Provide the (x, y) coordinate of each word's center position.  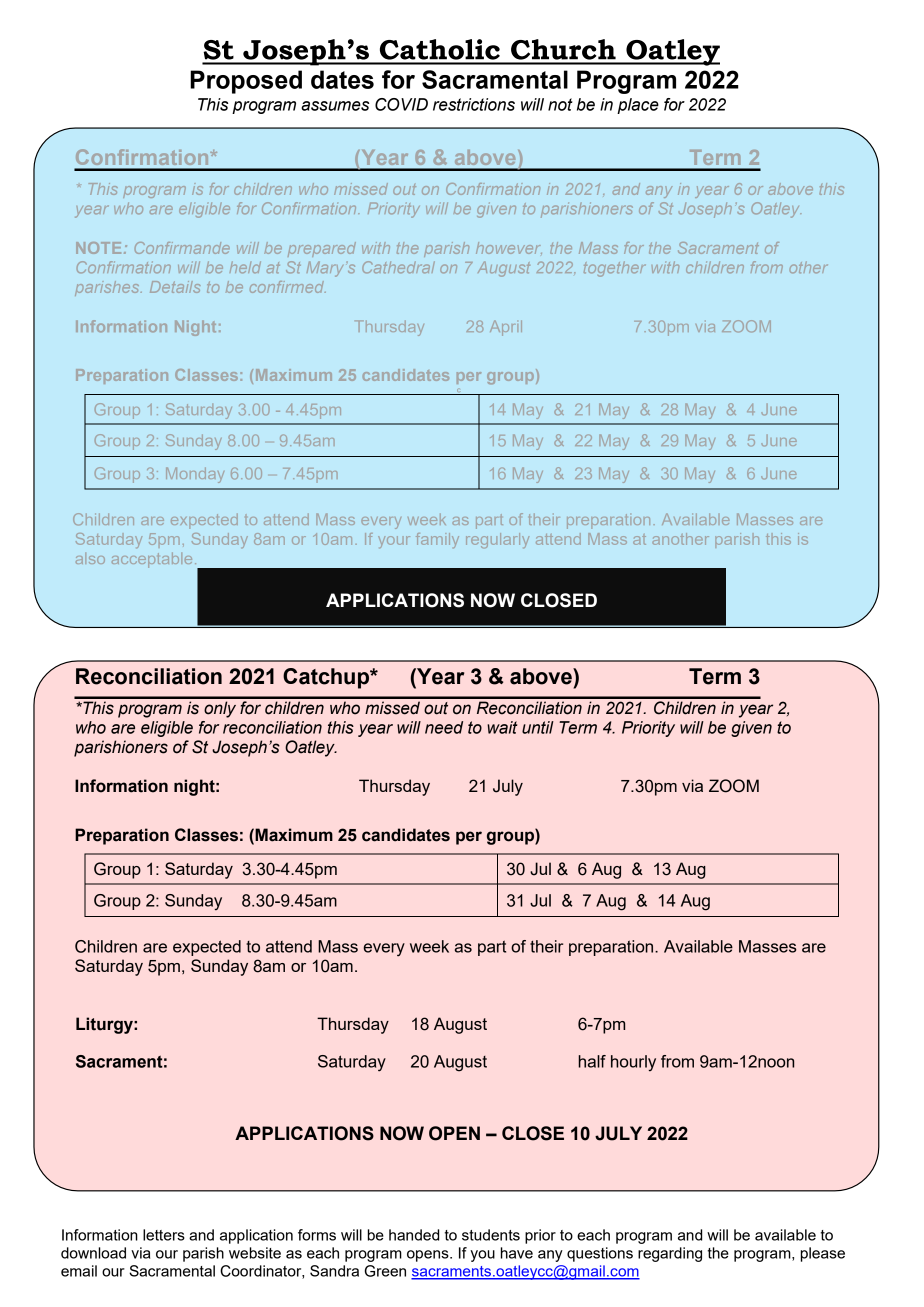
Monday (195, 475)
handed (414, 1235)
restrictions (474, 104)
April (506, 328)
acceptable (152, 560)
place (638, 106)
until (538, 727)
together (615, 269)
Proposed (246, 82)
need (444, 727)
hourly (633, 1063)
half (592, 1061)
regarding (670, 1254)
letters (164, 1235)
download (93, 1253)
